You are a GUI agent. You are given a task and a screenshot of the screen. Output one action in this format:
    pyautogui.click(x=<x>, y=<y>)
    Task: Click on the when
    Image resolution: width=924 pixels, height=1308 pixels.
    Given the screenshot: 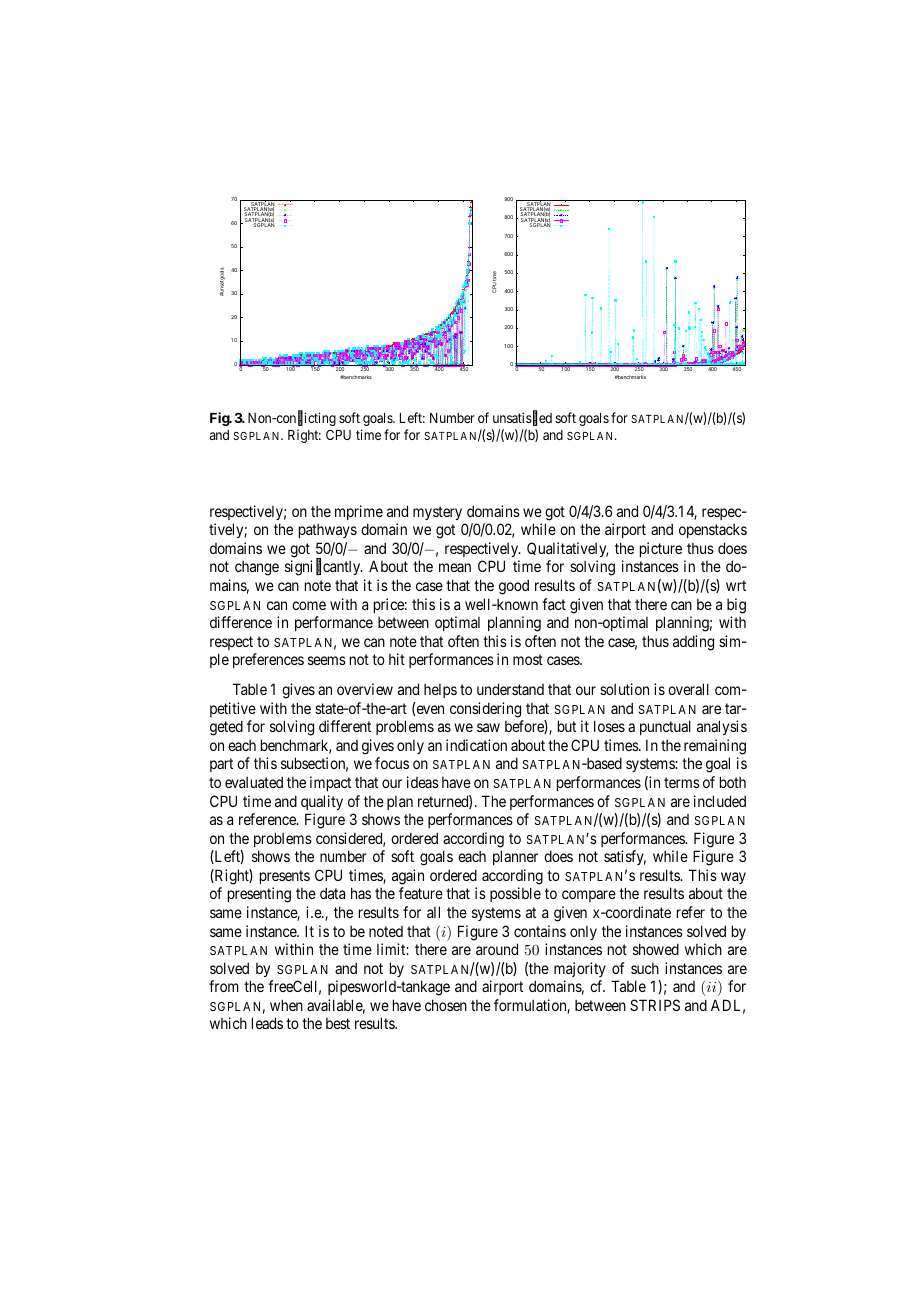 What is the action you would take?
    pyautogui.click(x=286, y=1005)
